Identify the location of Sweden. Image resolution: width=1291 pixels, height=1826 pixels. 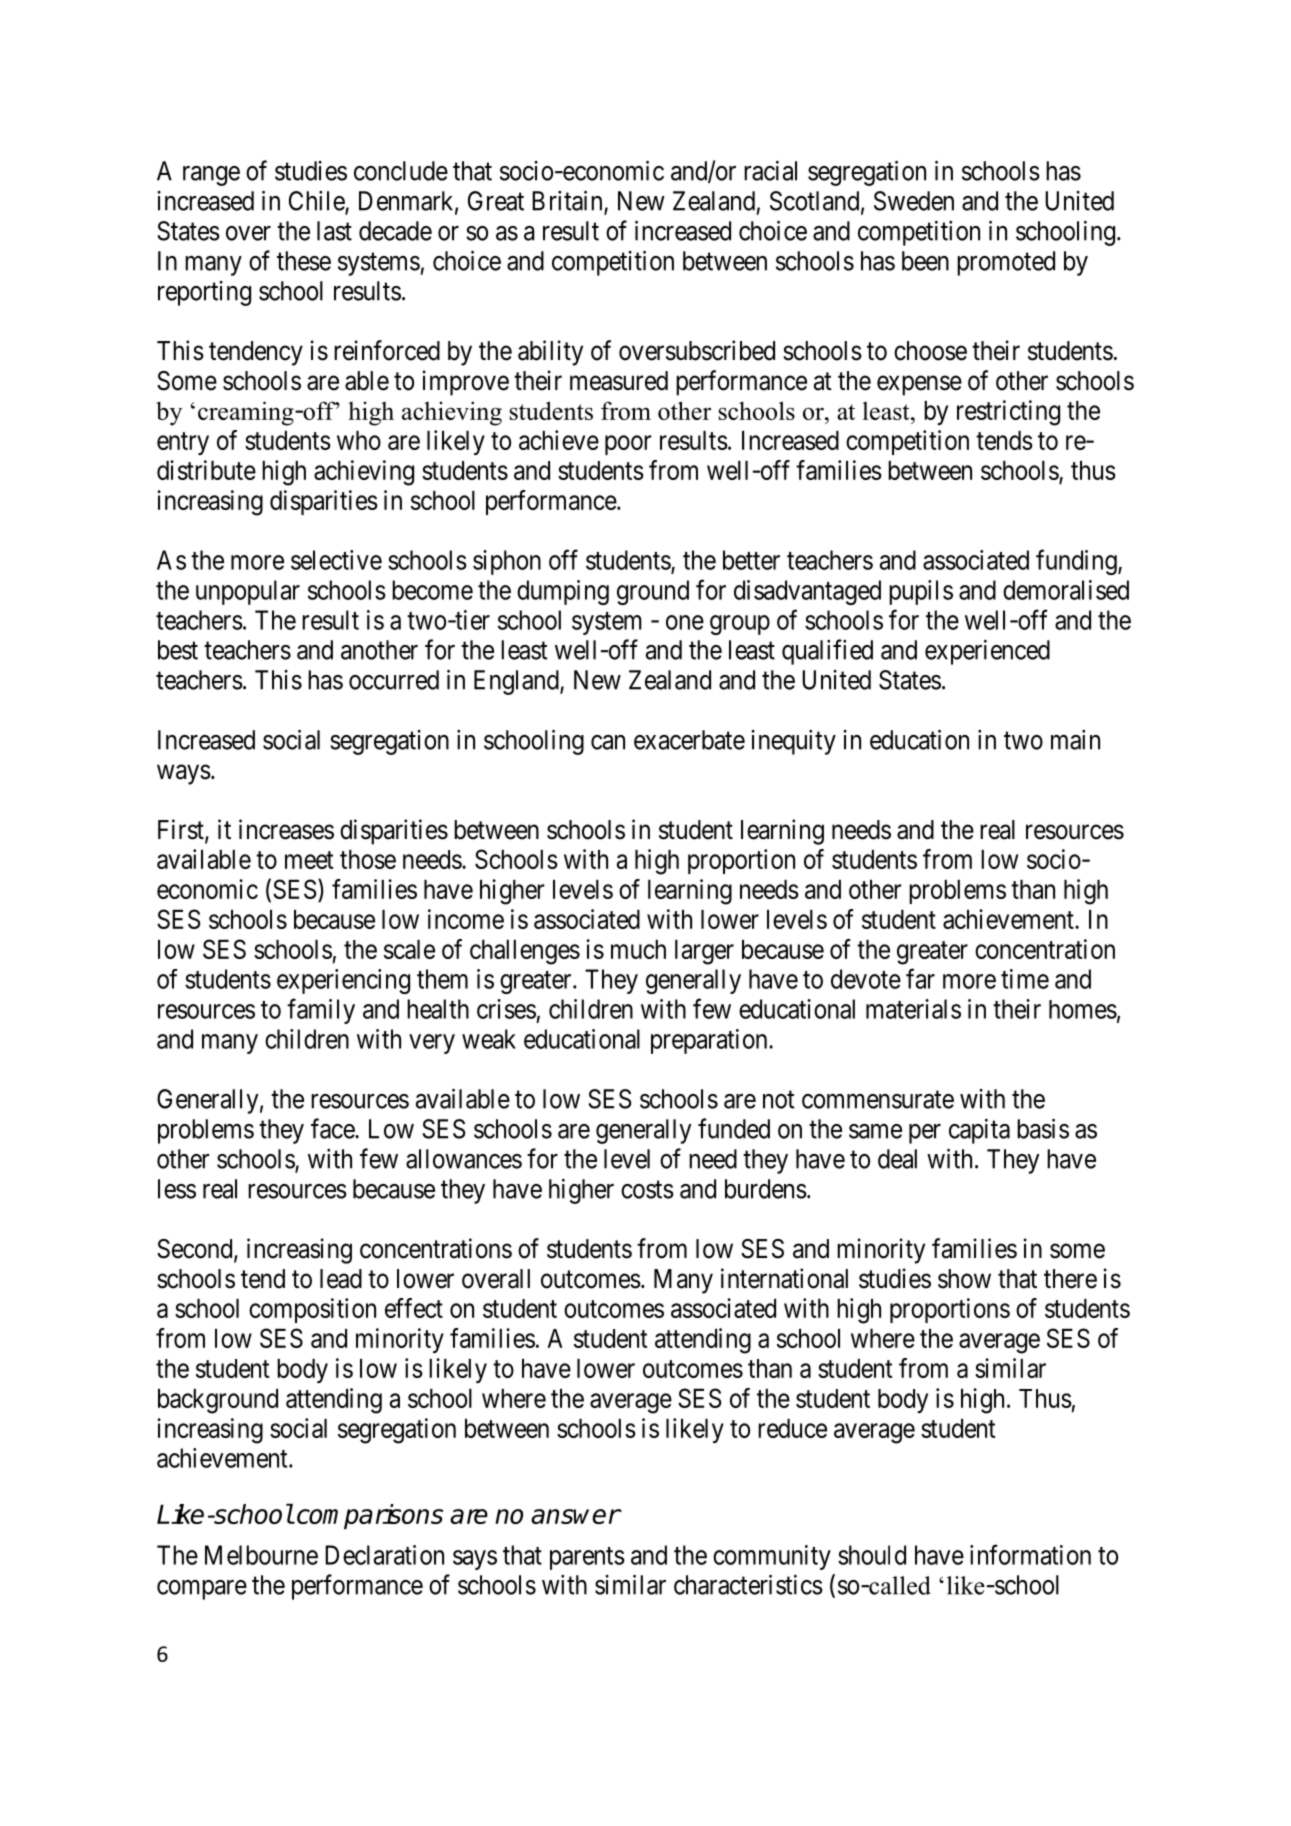
(914, 201).
